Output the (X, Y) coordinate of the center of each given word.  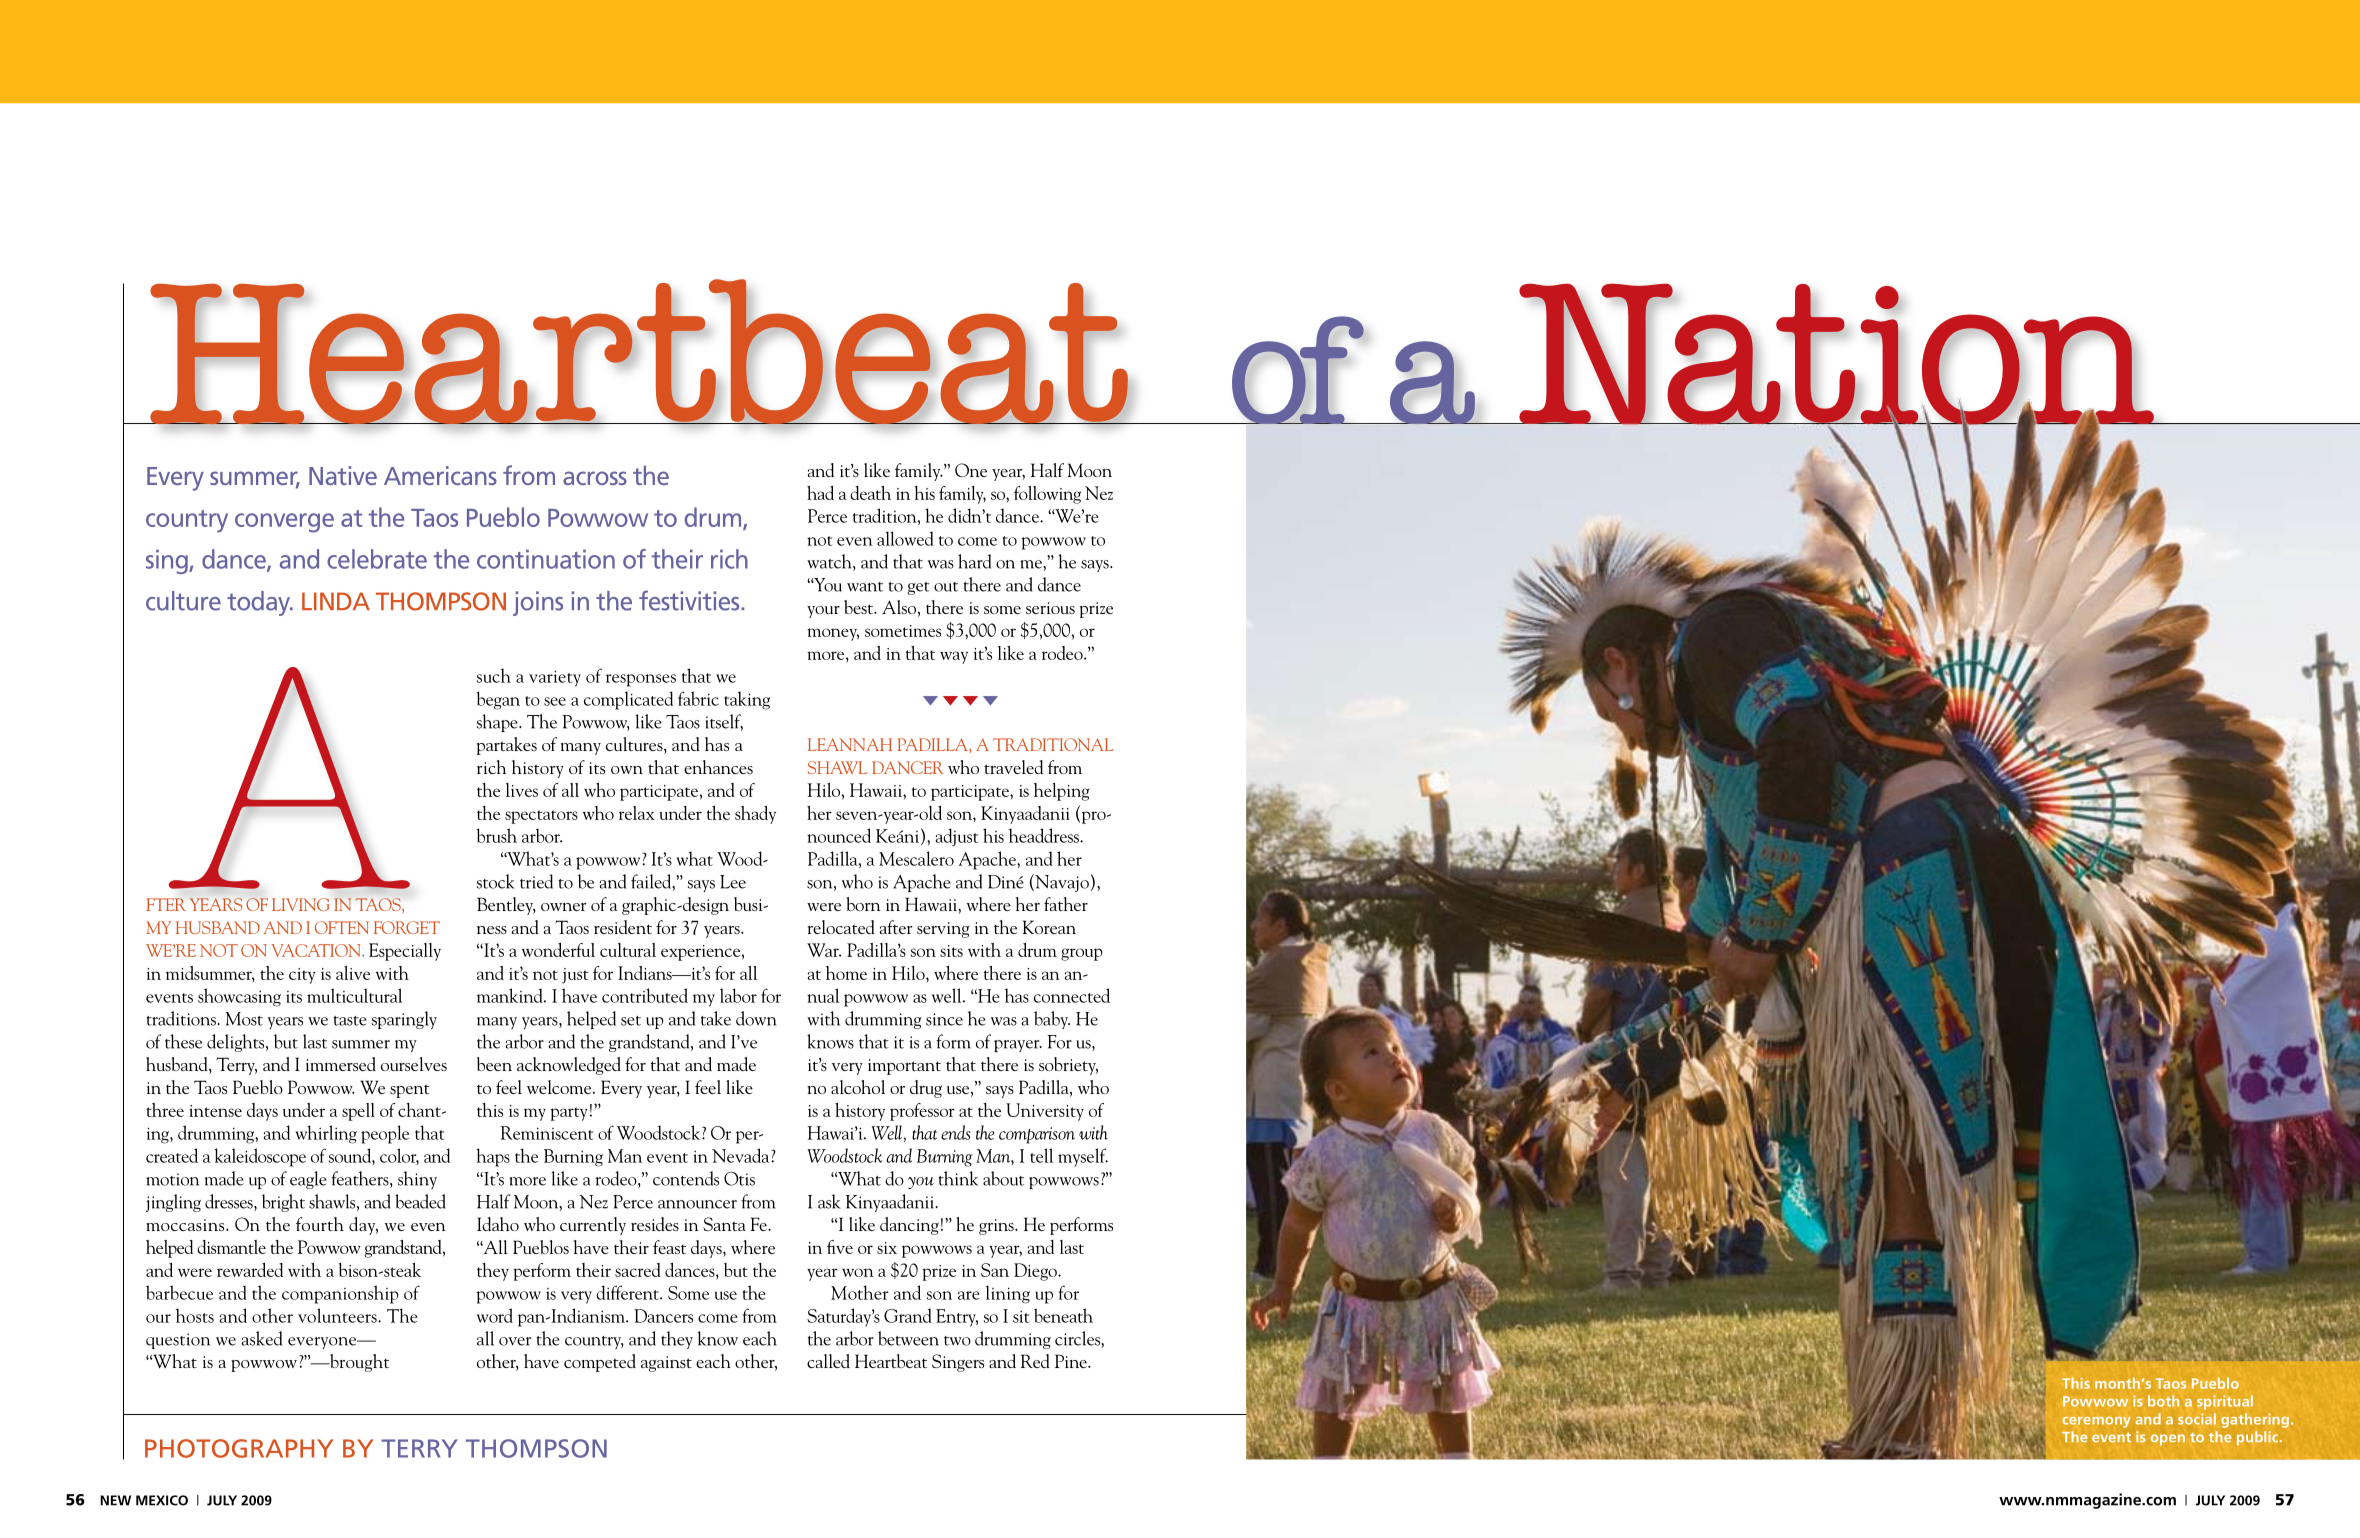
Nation (1836, 356)
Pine (1072, 1361)
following (1047, 495)
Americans (440, 475)
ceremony (2096, 1422)
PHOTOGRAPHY (239, 1448)
